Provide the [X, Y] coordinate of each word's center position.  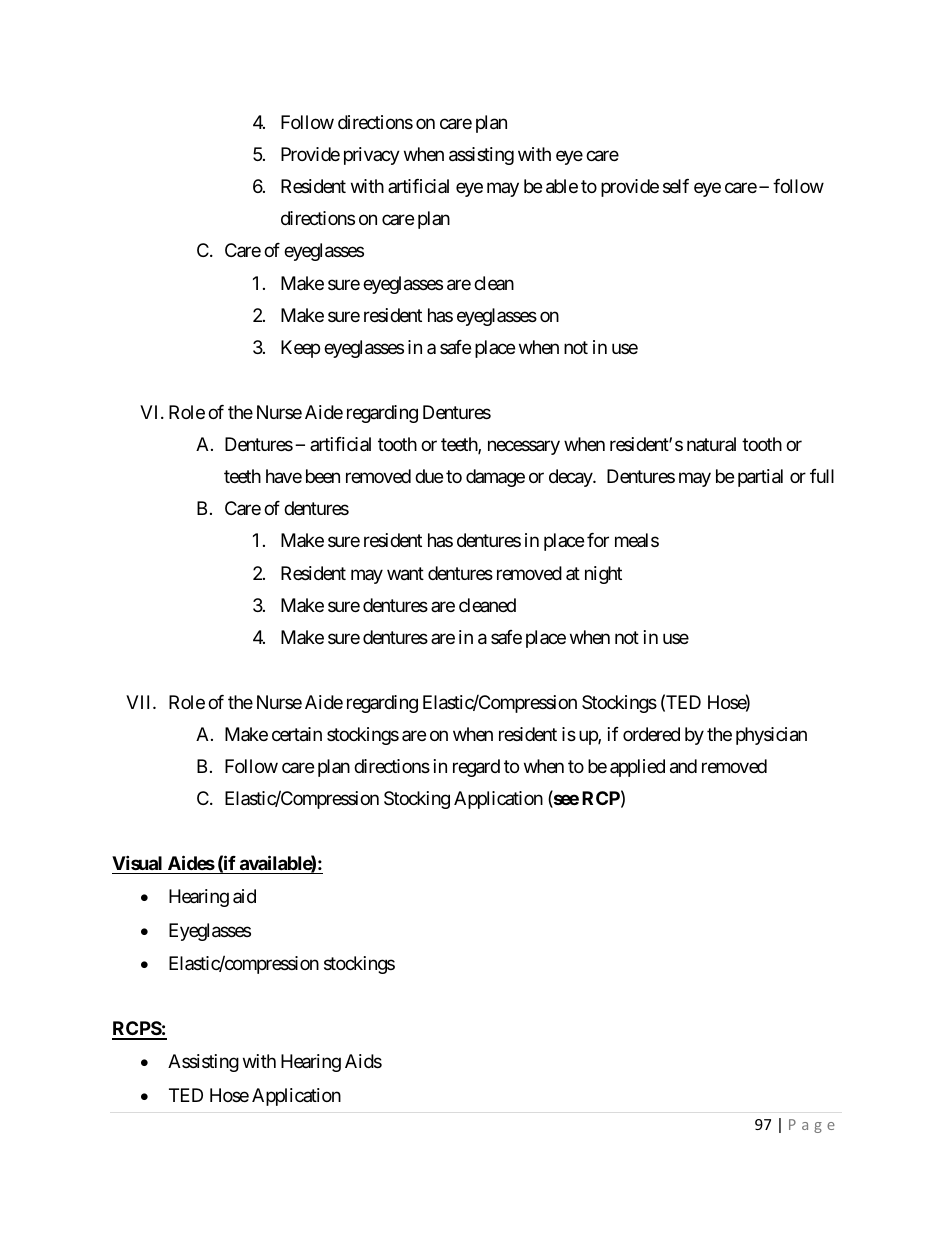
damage [495, 478]
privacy [372, 156]
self [676, 186]
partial [760, 478]
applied [637, 768]
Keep [300, 349]
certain [297, 734]
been [323, 476]
